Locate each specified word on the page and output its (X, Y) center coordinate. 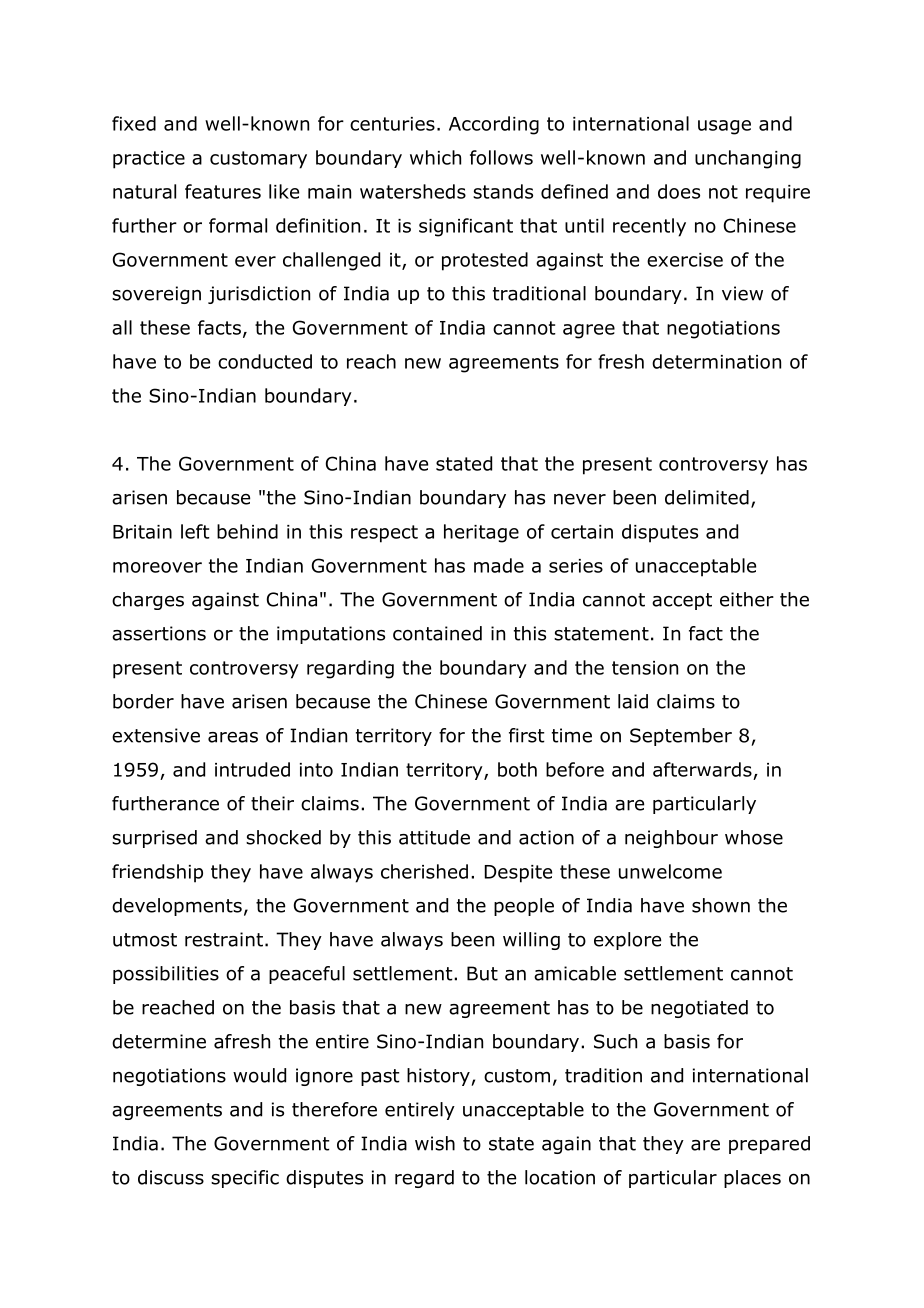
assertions (159, 633)
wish (435, 1143)
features (223, 191)
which (435, 157)
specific (245, 1179)
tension (645, 668)
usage (724, 127)
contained (437, 633)
